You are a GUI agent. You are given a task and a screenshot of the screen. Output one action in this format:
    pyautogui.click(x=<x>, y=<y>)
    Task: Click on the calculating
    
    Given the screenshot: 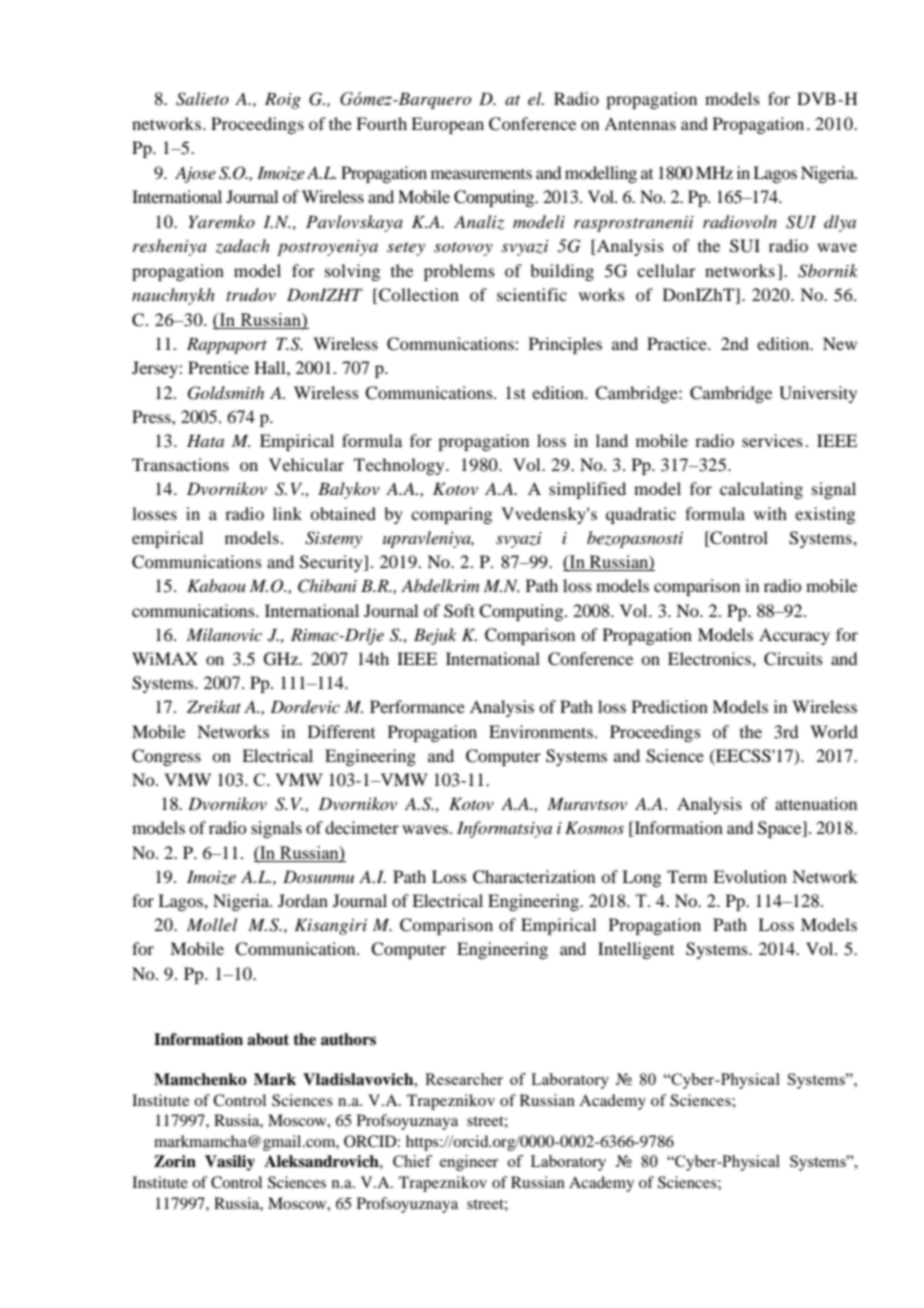 What is the action you would take?
    pyautogui.click(x=761, y=490)
